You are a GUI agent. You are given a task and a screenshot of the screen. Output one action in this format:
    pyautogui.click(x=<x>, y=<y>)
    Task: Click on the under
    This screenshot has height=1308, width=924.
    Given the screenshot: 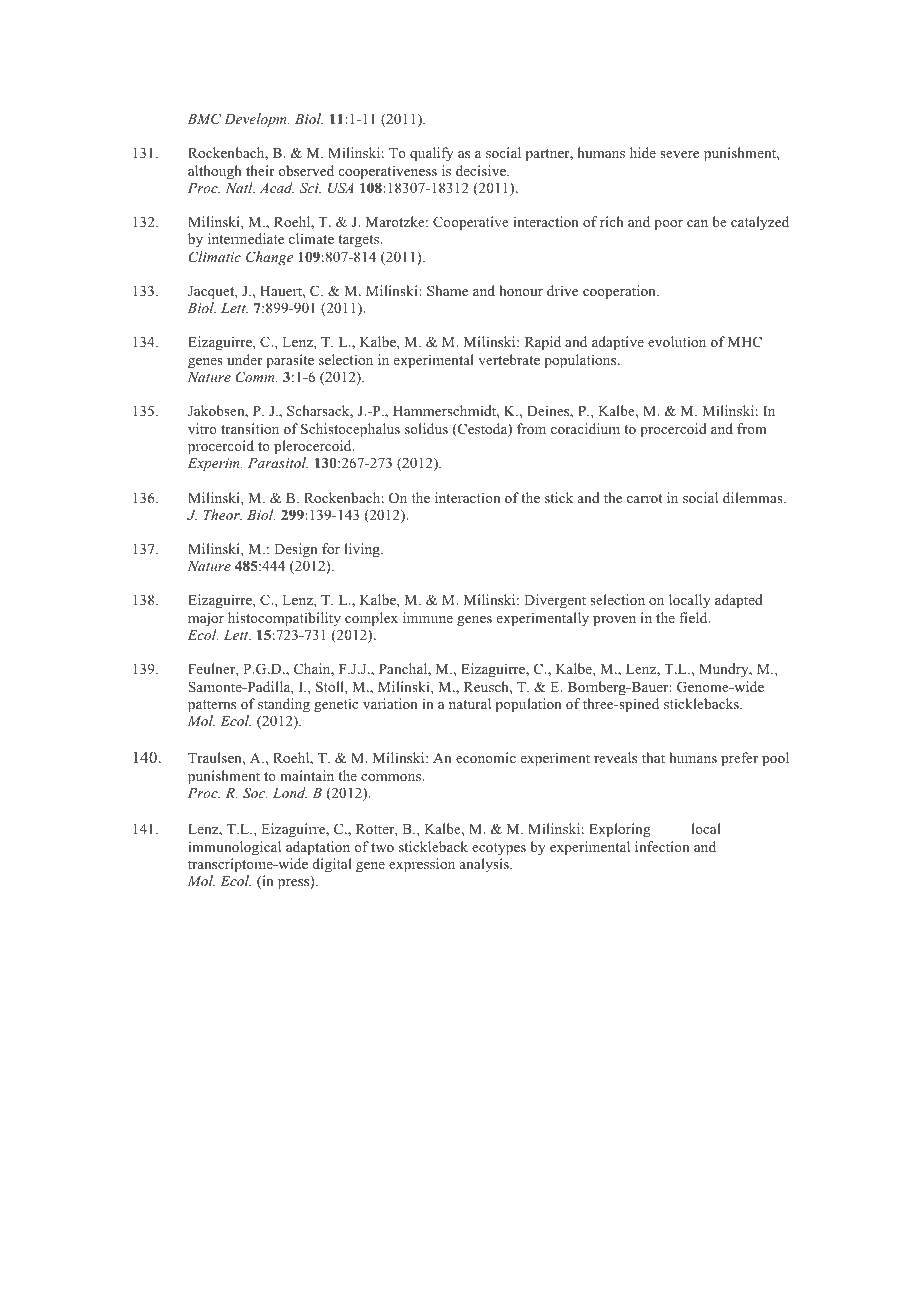 What is the action you would take?
    pyautogui.click(x=245, y=359)
